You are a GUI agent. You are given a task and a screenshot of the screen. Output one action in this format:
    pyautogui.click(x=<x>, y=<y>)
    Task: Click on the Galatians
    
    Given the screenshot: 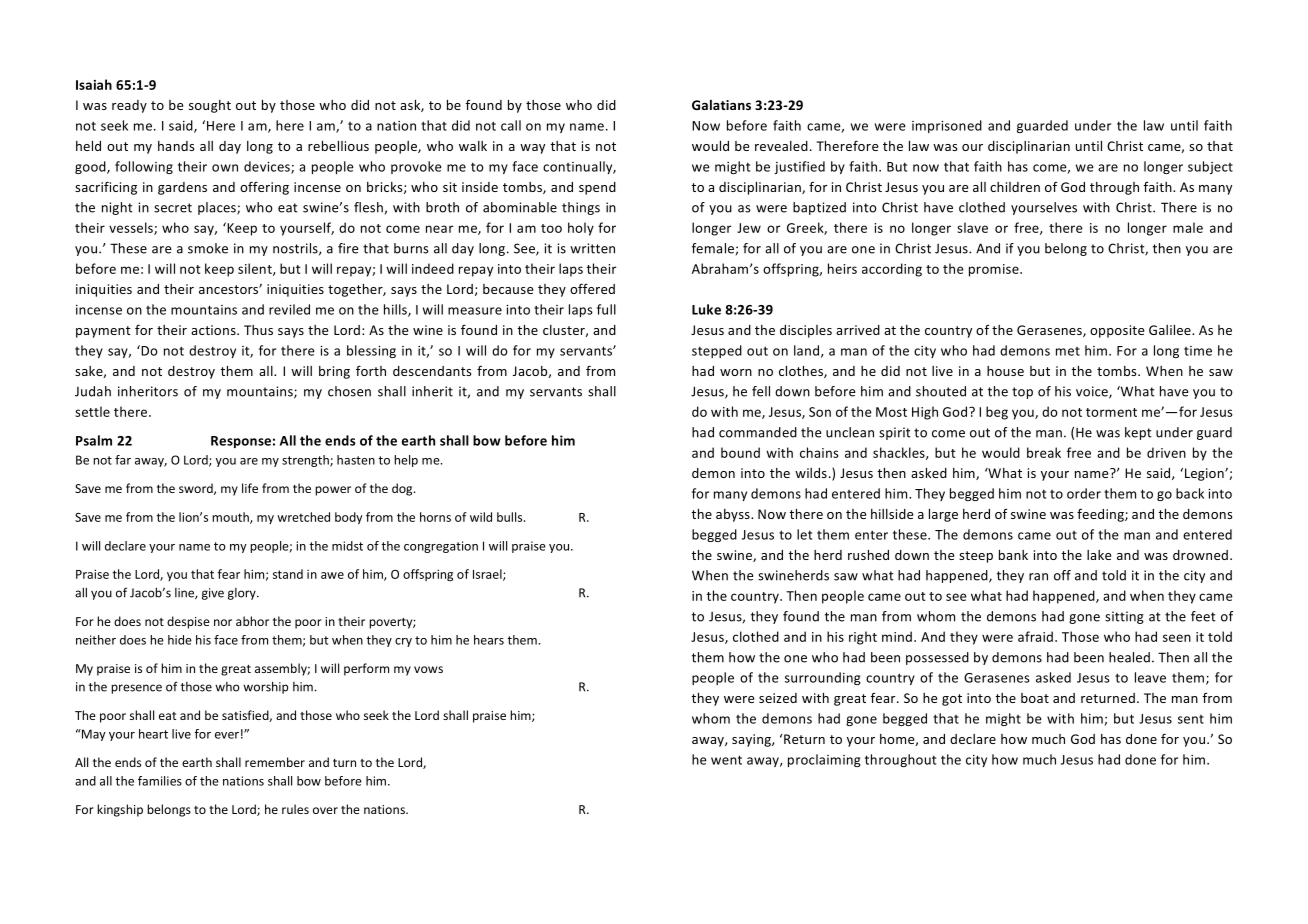 What is the action you would take?
    pyautogui.click(x=721, y=105)
